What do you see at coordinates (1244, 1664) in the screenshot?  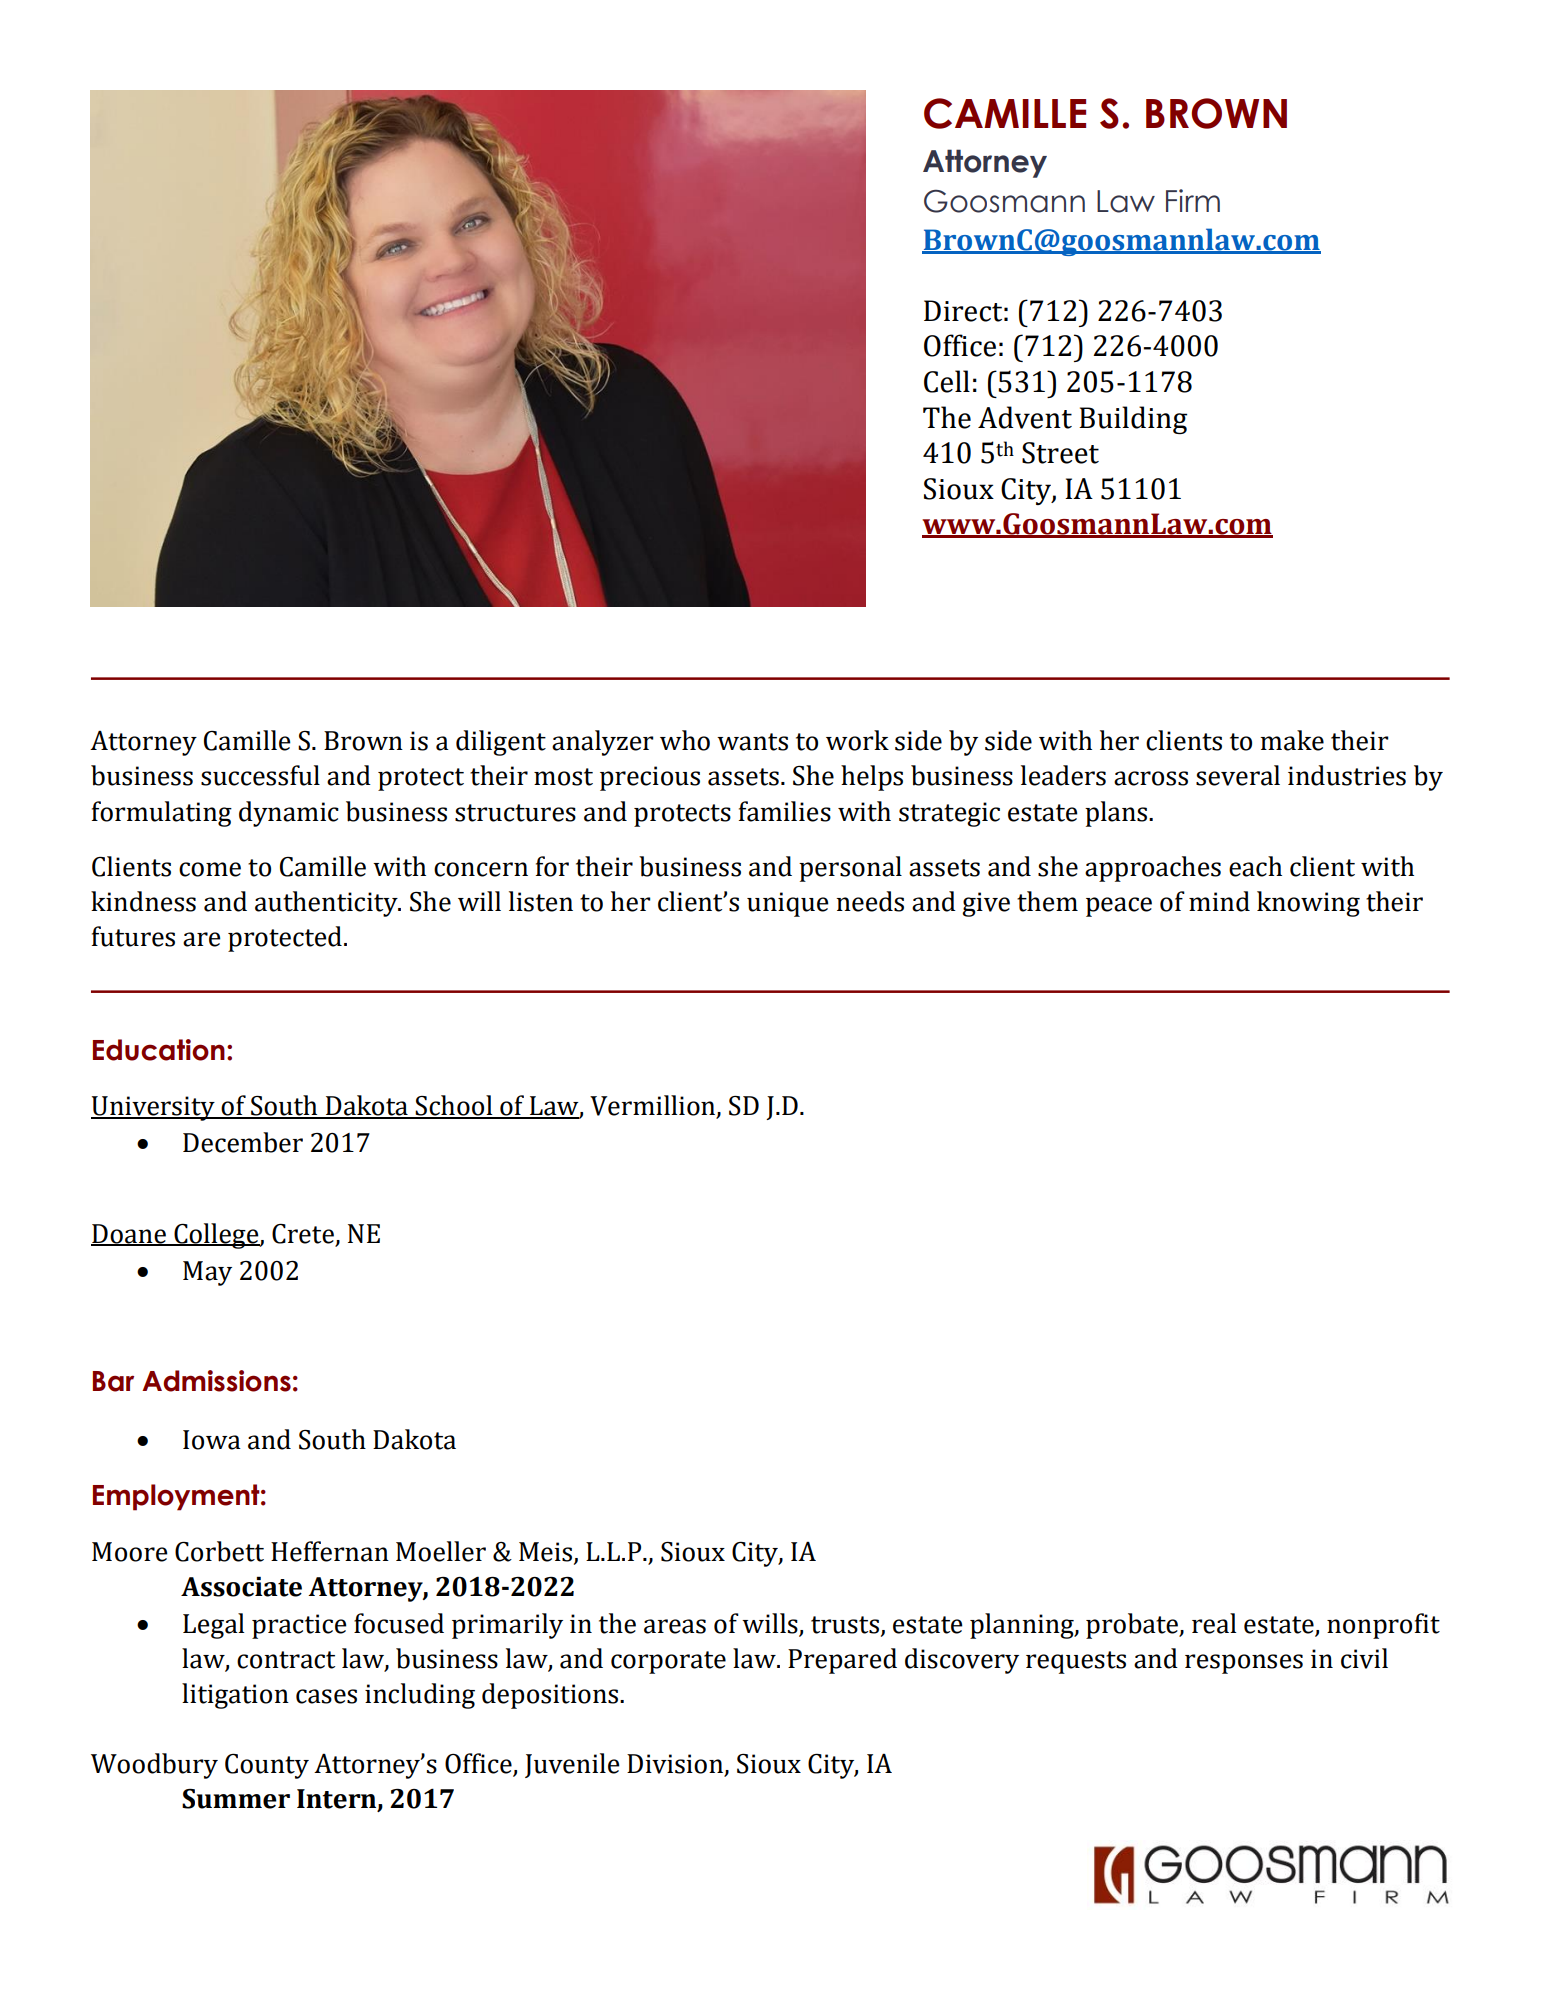 I see `responses` at bounding box center [1244, 1664].
